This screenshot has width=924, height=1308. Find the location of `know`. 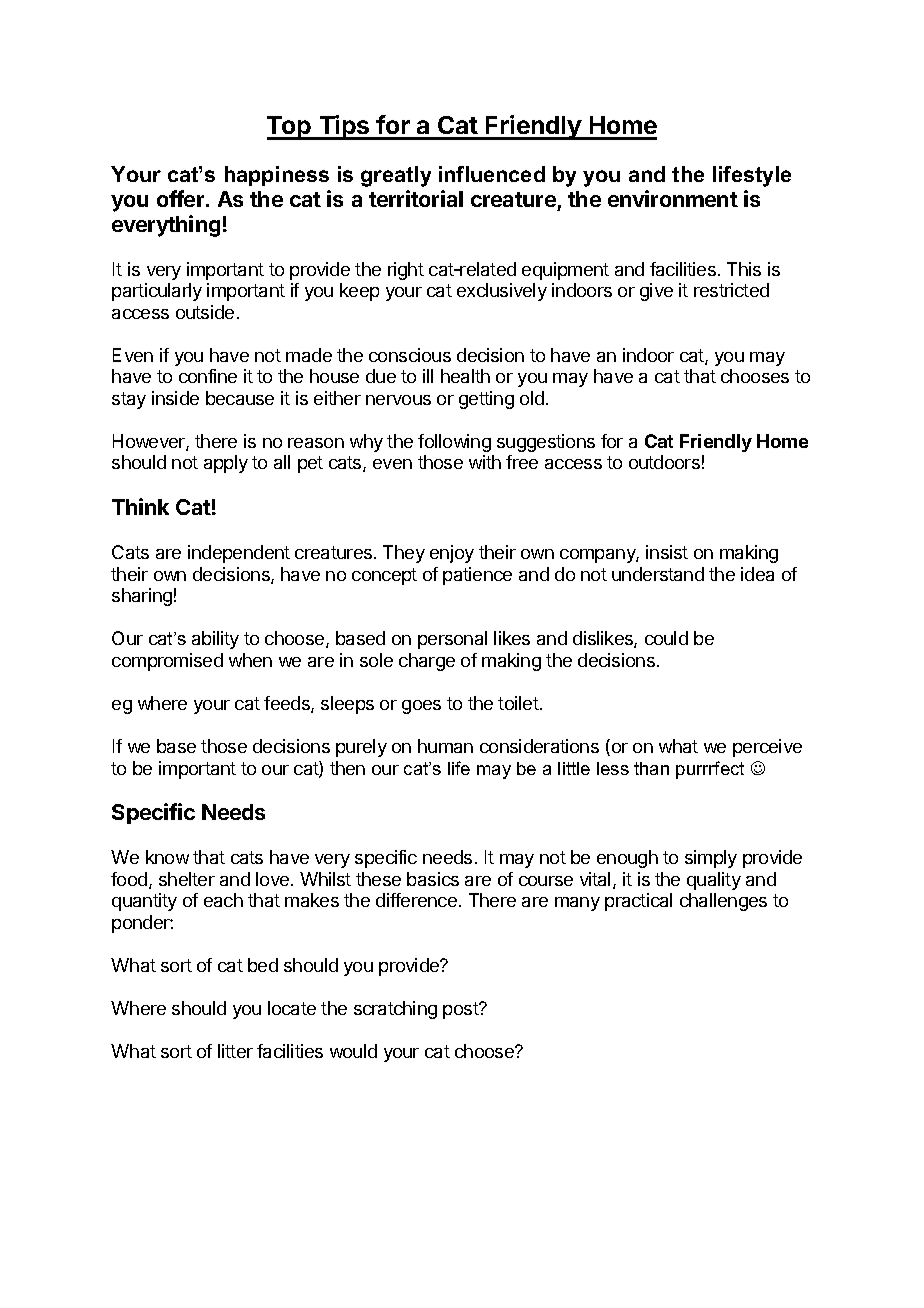

know is located at coordinates (167, 857).
